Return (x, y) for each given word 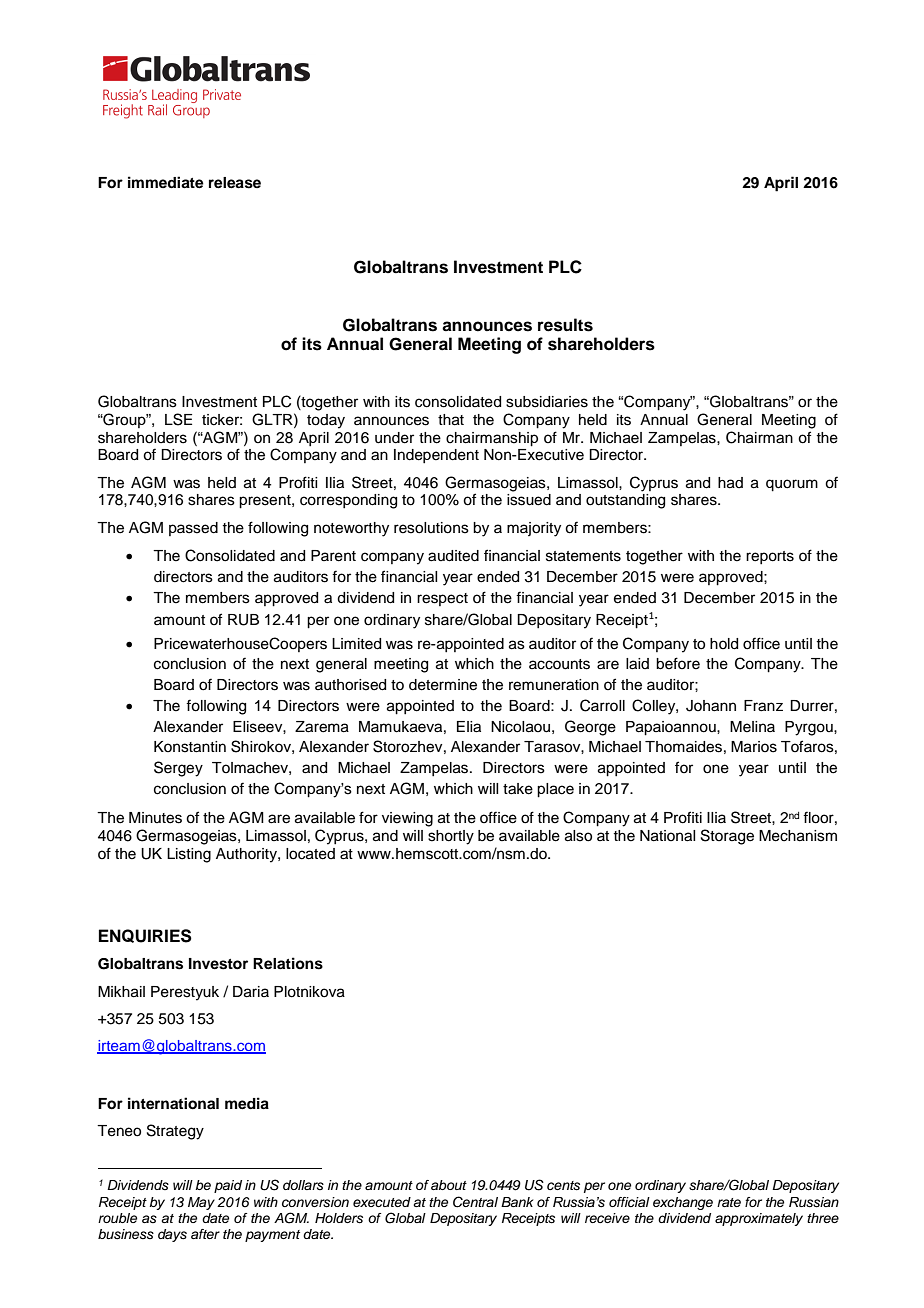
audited (453, 556)
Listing (189, 855)
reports (770, 557)
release (235, 183)
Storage (727, 837)
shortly (451, 837)
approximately (759, 1219)
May (201, 1203)
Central (475, 1202)
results (565, 325)
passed (193, 529)
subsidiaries (547, 402)
